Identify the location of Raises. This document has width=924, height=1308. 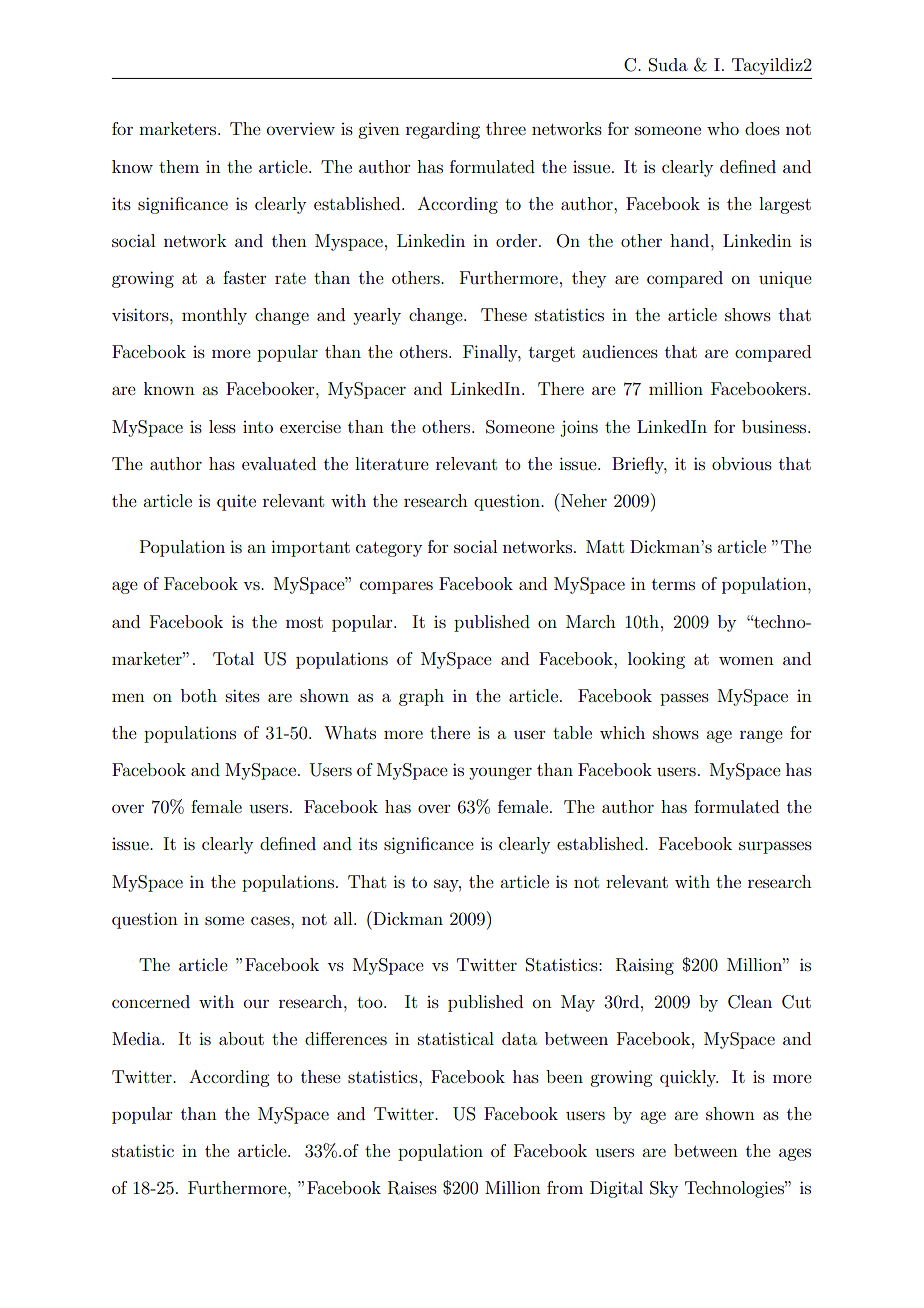
(412, 1188).
